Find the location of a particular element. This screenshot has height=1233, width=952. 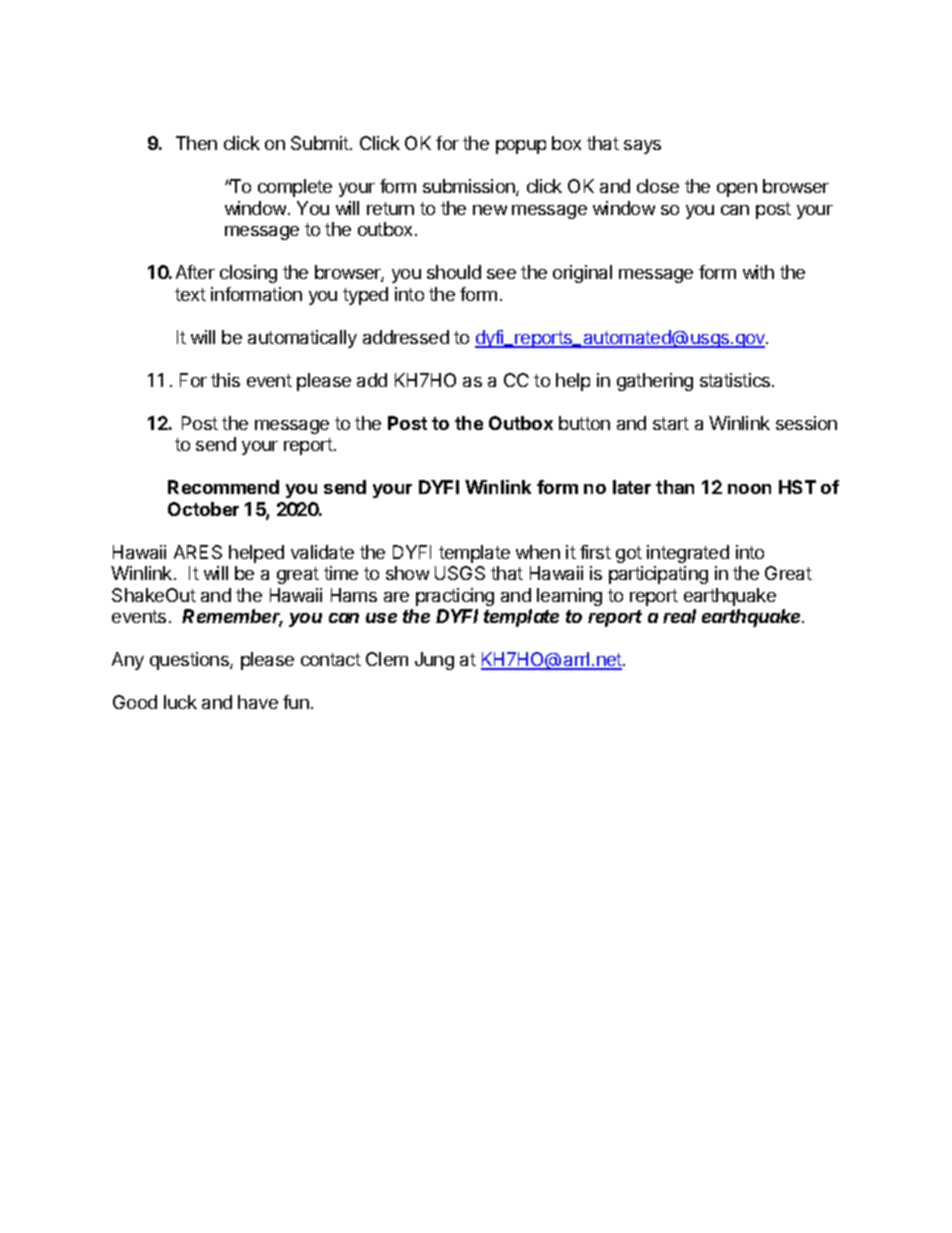

addressed is located at coordinates (406, 337).
